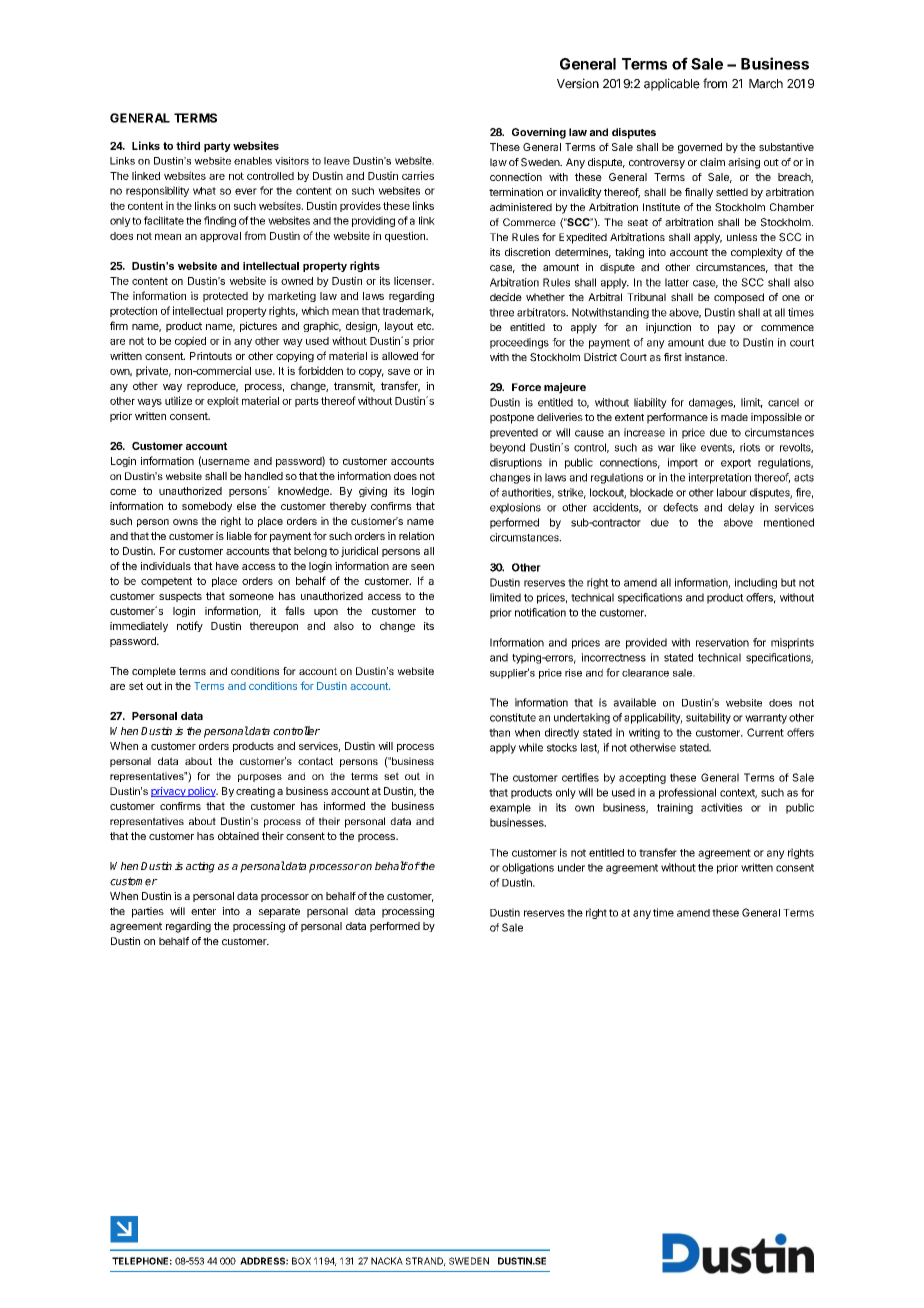 This document has width=924, height=1308. What do you see at coordinates (217, 147) in the document?
I see `party` at bounding box center [217, 147].
